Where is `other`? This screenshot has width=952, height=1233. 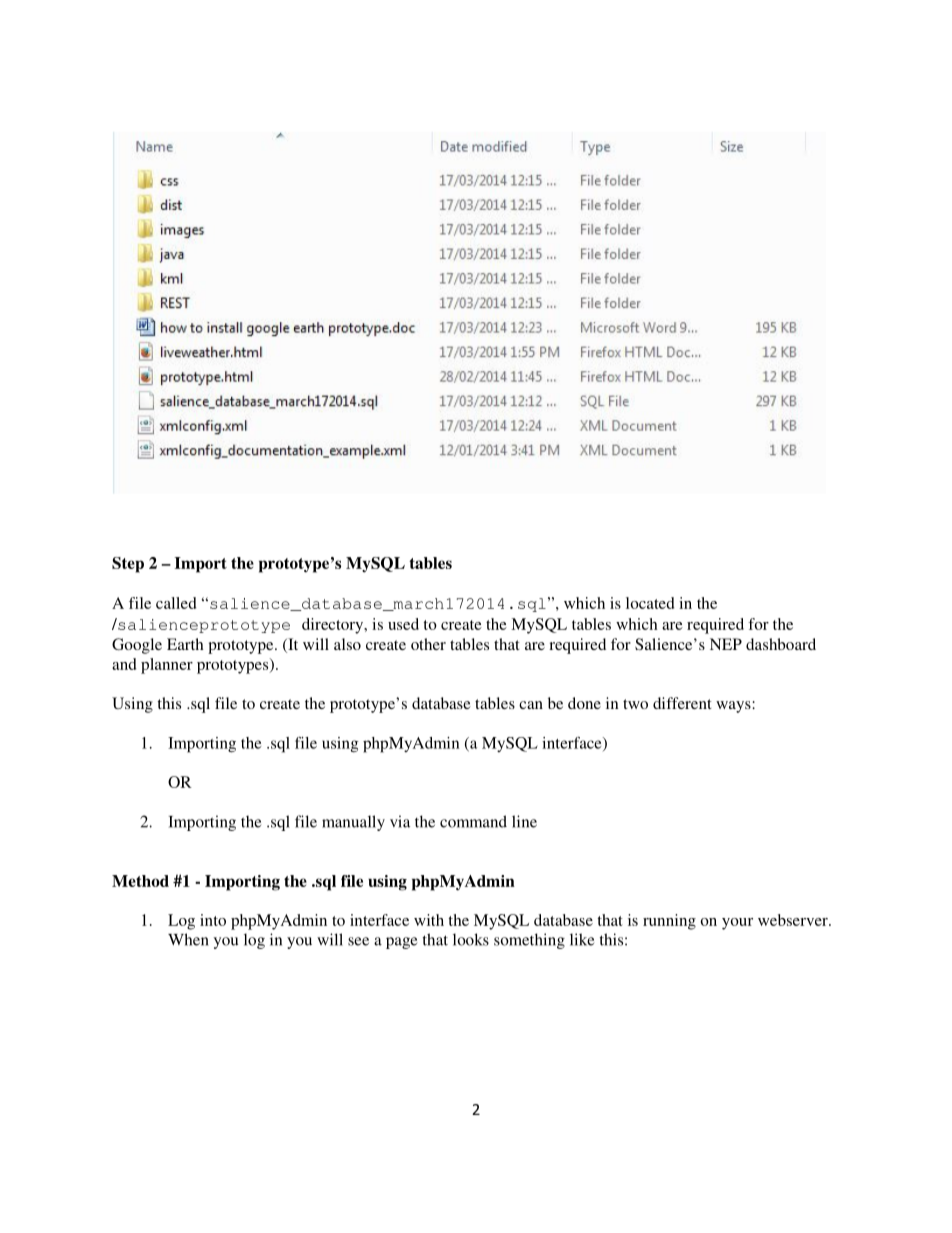 other is located at coordinates (428, 644).
